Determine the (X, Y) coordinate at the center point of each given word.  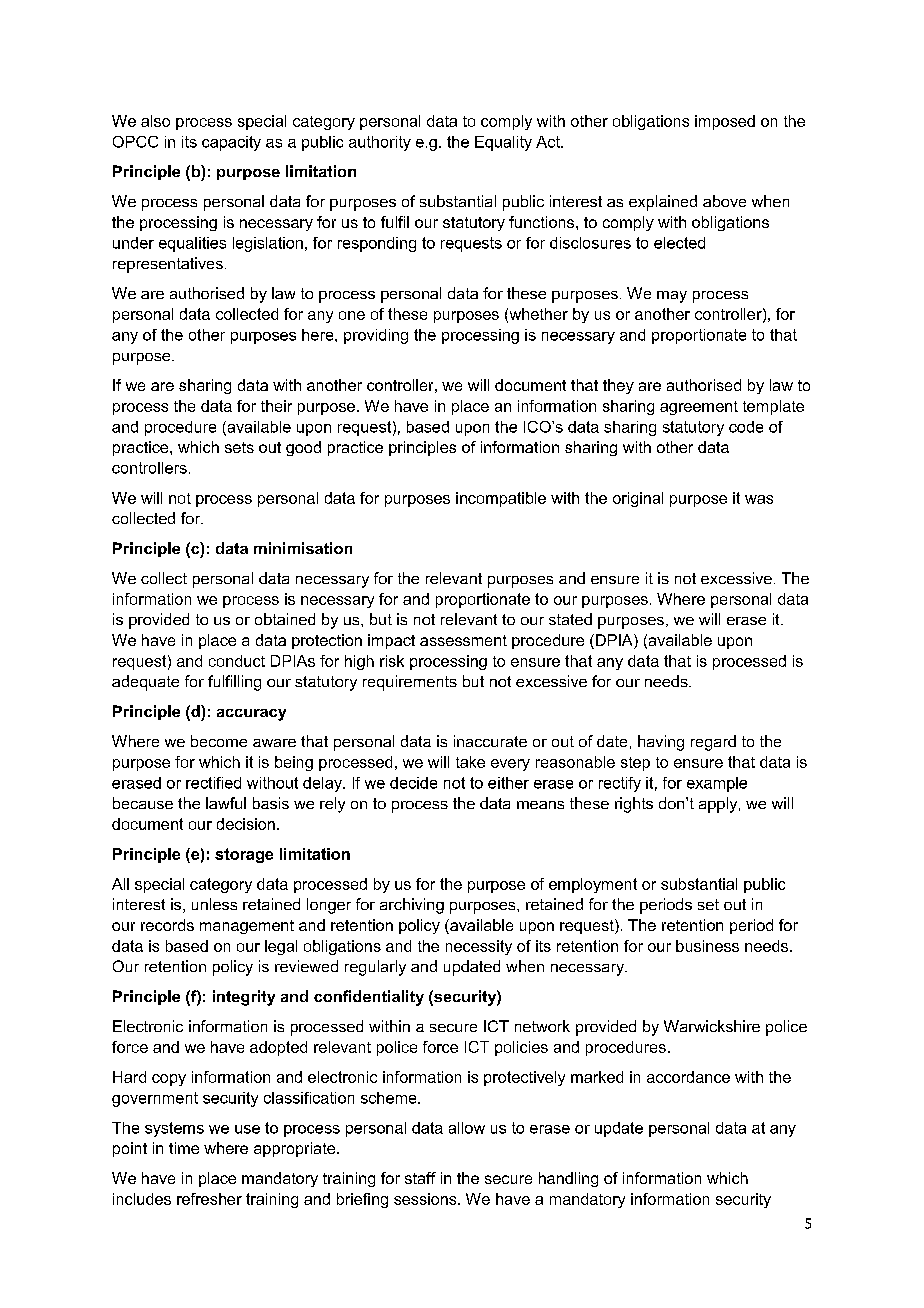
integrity (244, 998)
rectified (213, 783)
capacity (231, 143)
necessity (479, 947)
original (638, 499)
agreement (699, 408)
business (707, 946)
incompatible (501, 499)
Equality (503, 143)
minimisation (303, 548)
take (470, 762)
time (184, 1148)
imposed (725, 122)
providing (376, 336)
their (276, 406)
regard (713, 743)
